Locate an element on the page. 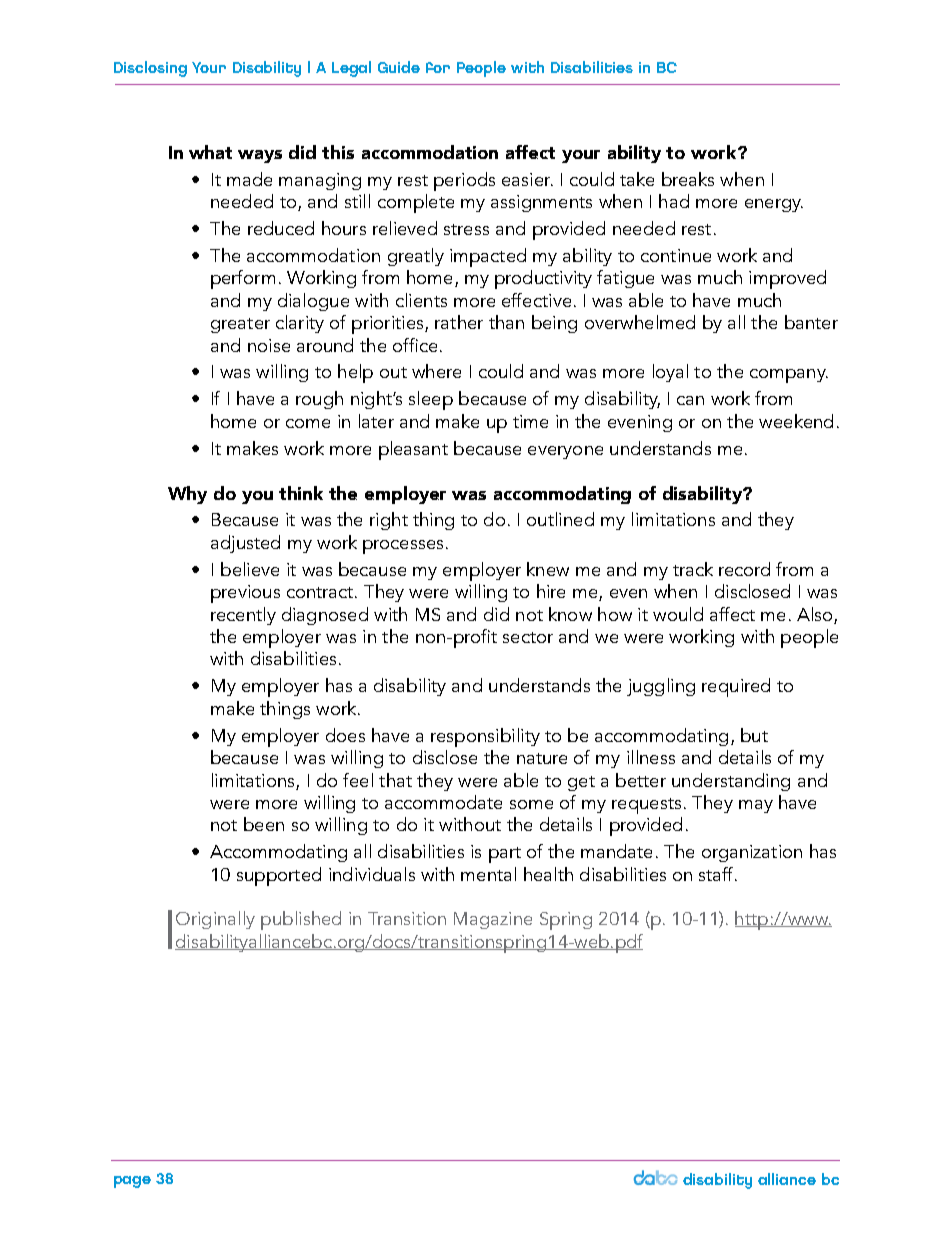  what is located at coordinates (210, 152).
